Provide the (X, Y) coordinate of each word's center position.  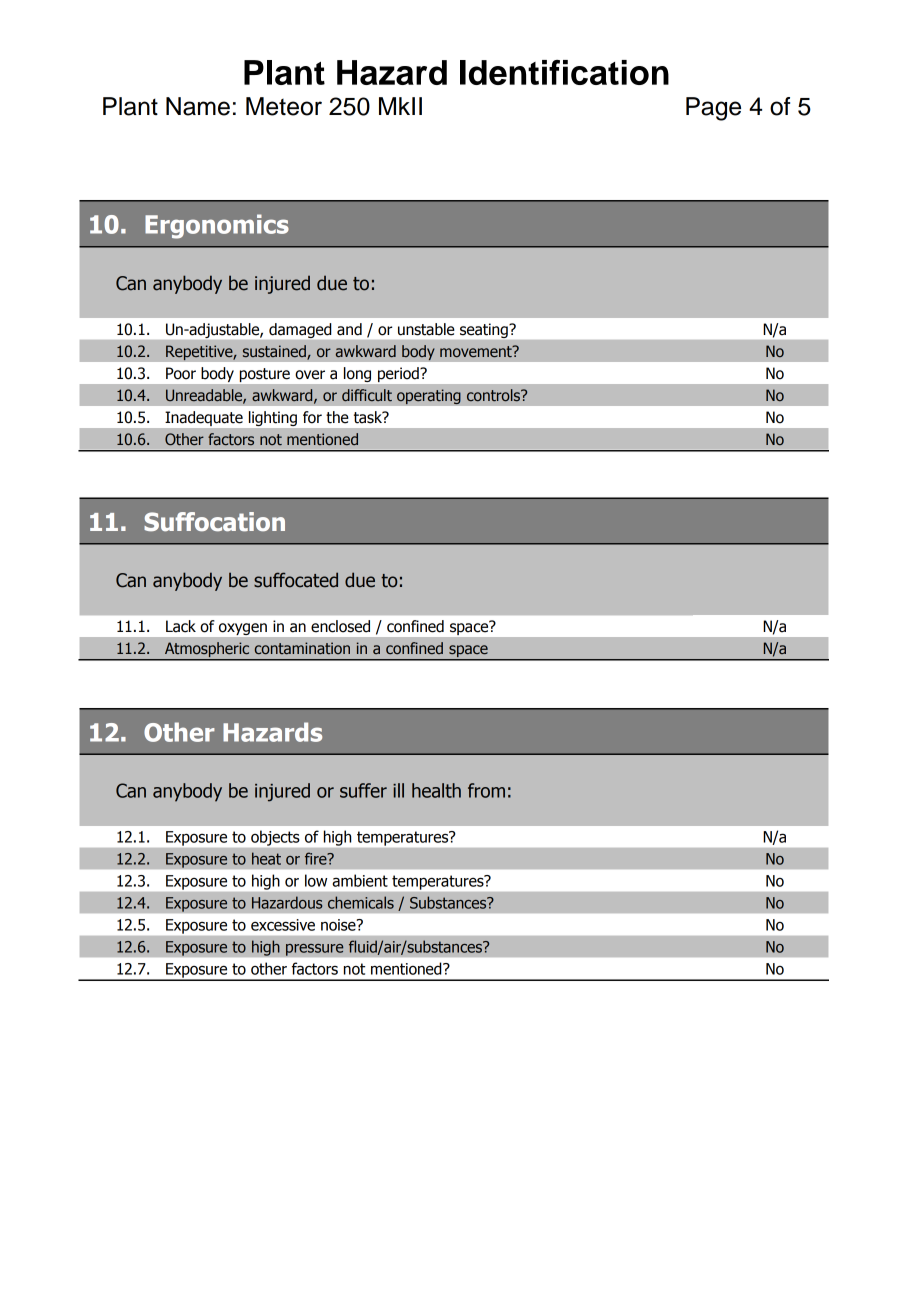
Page (713, 109)
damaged (300, 330)
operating (429, 397)
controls (494, 395)
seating (485, 330)
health (436, 790)
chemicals (361, 902)
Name (198, 106)
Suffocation (214, 522)
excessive (283, 925)
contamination (302, 648)
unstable (426, 329)
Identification (564, 72)
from (486, 790)
